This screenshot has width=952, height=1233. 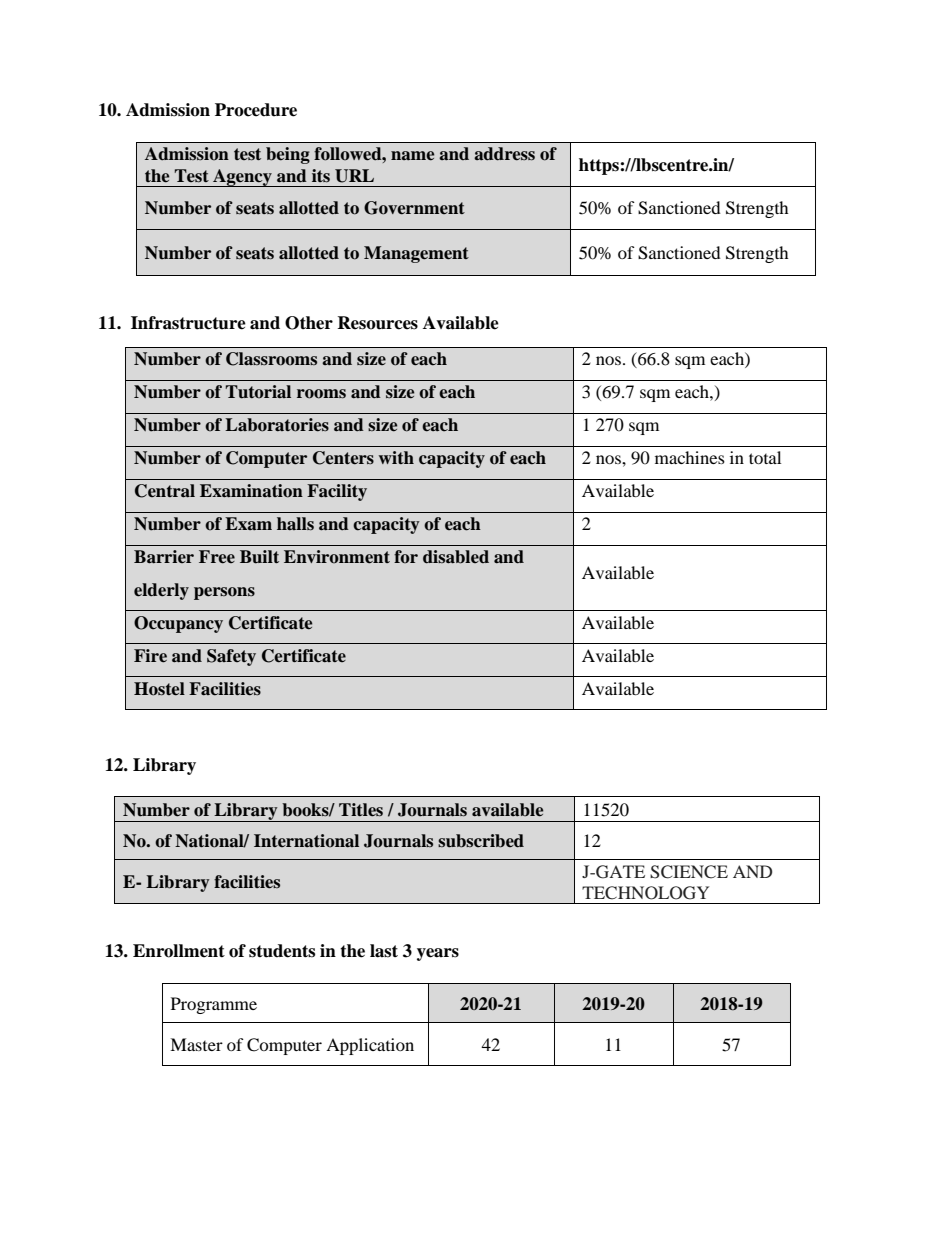 What do you see at coordinates (256, 110) in the screenshot?
I see `Procedure` at bounding box center [256, 110].
